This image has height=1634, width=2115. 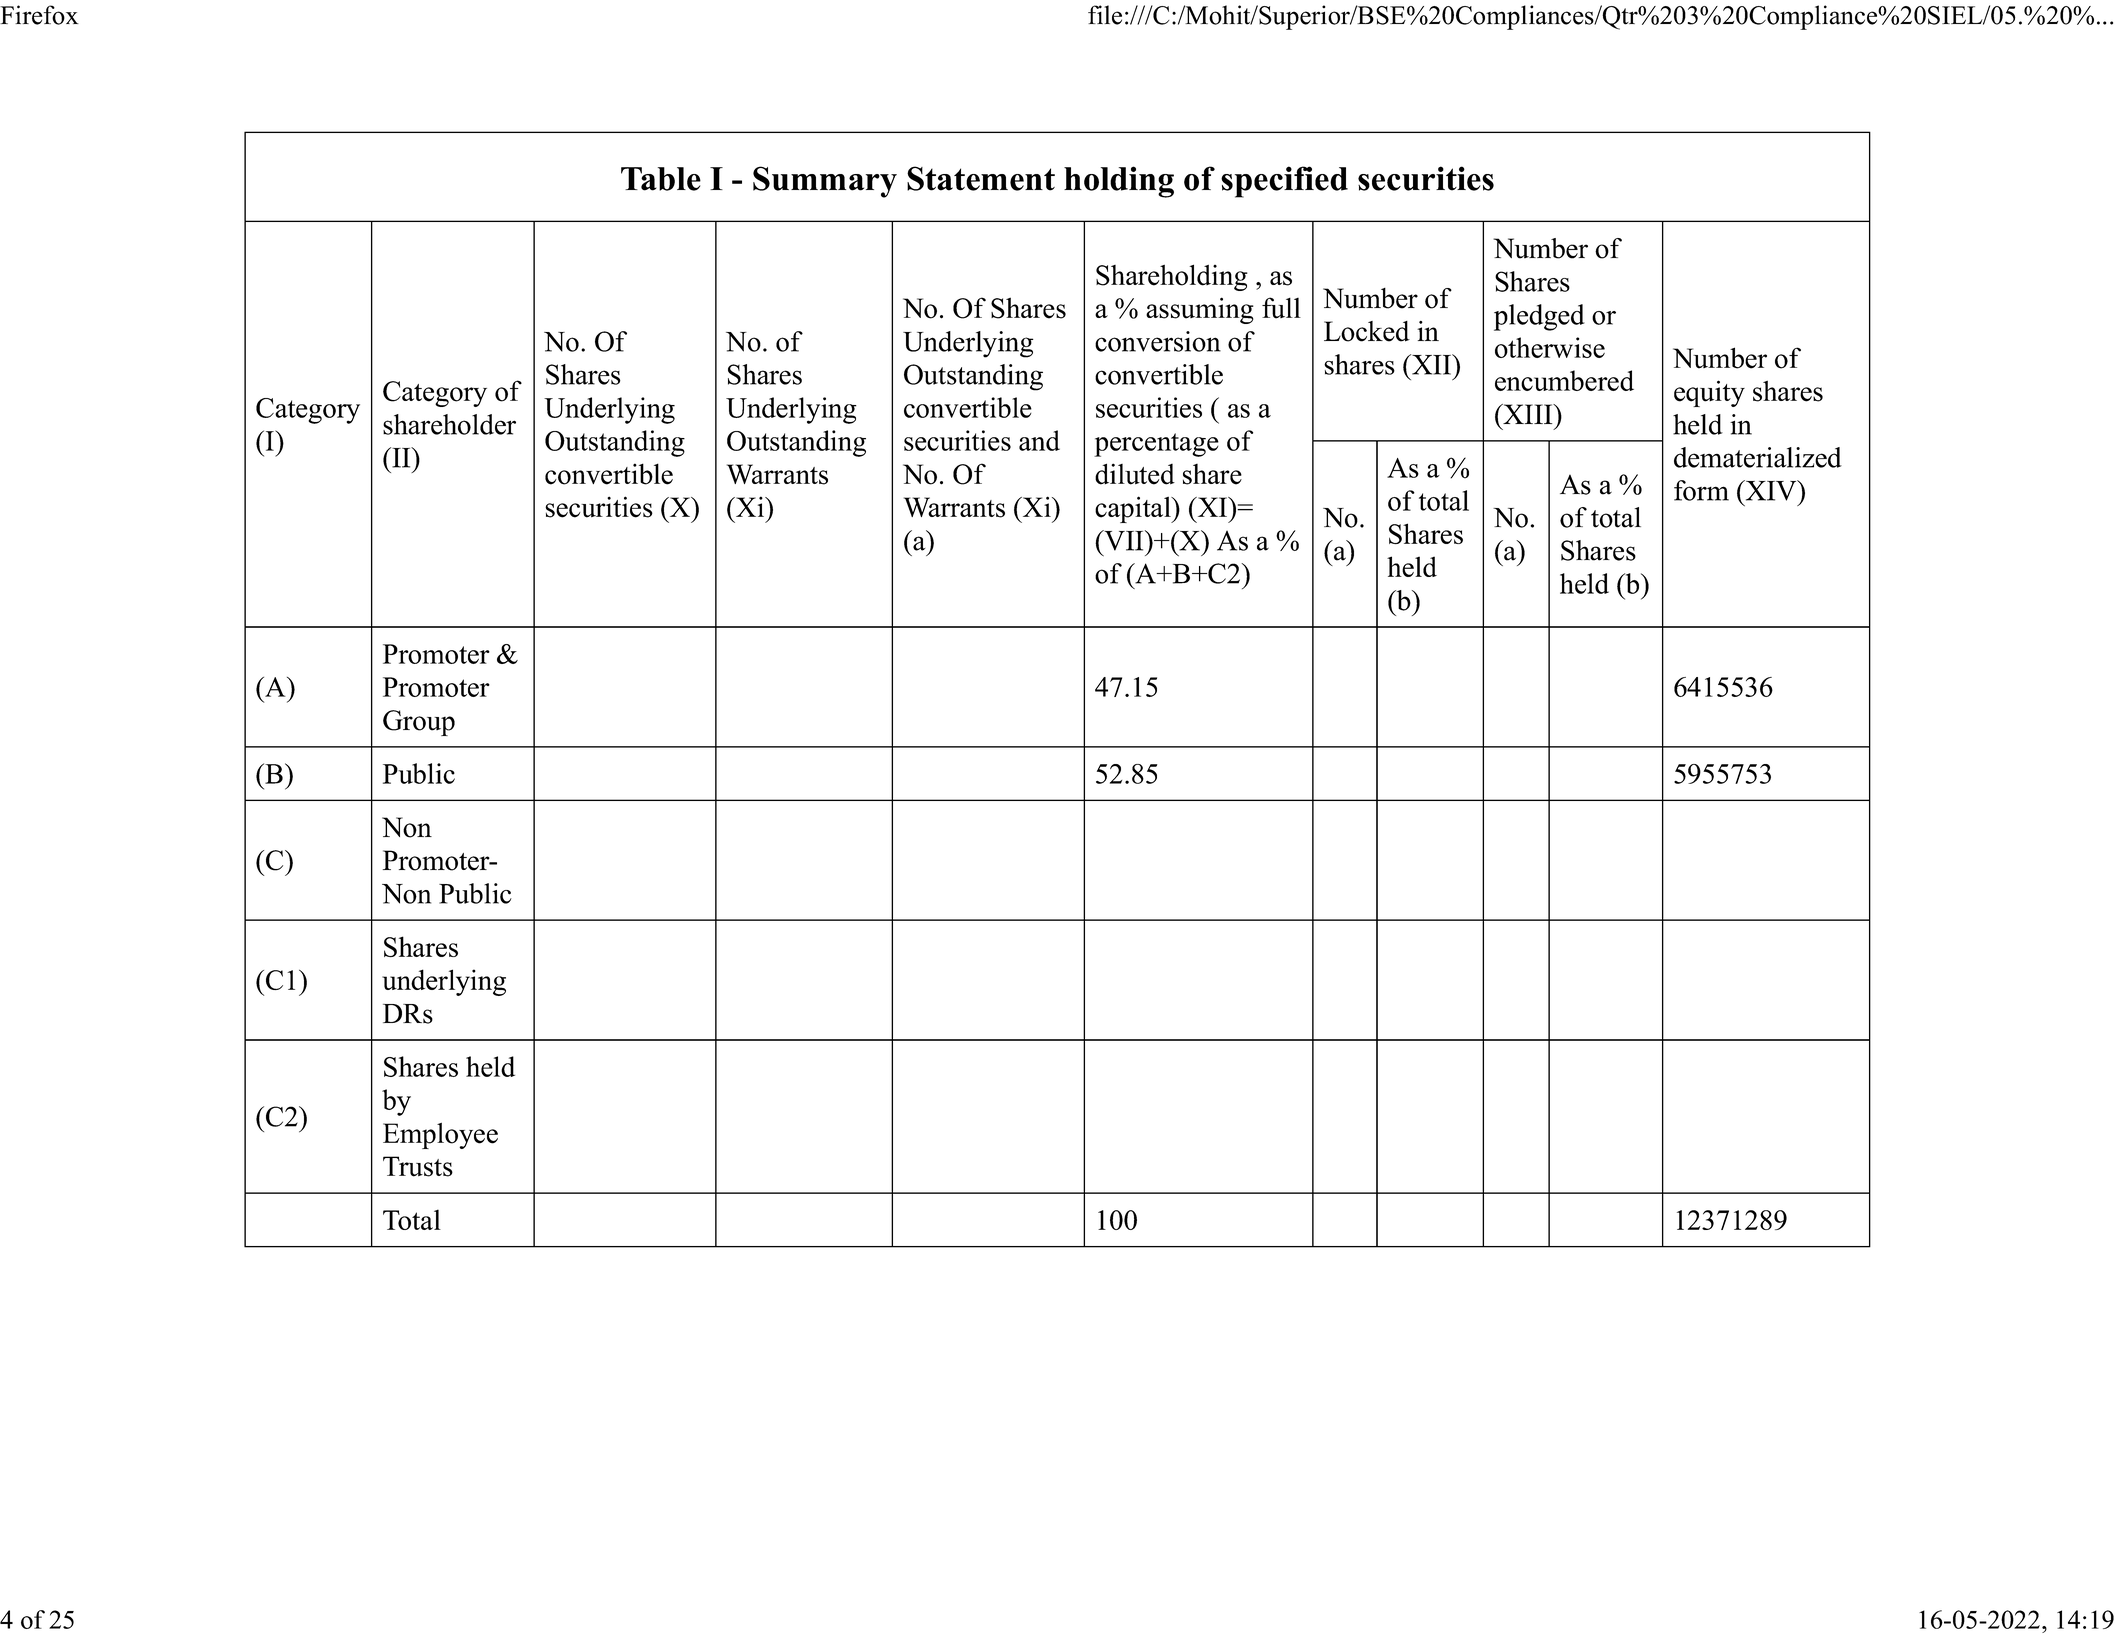 I want to click on Trusts, so click(x=418, y=1166).
